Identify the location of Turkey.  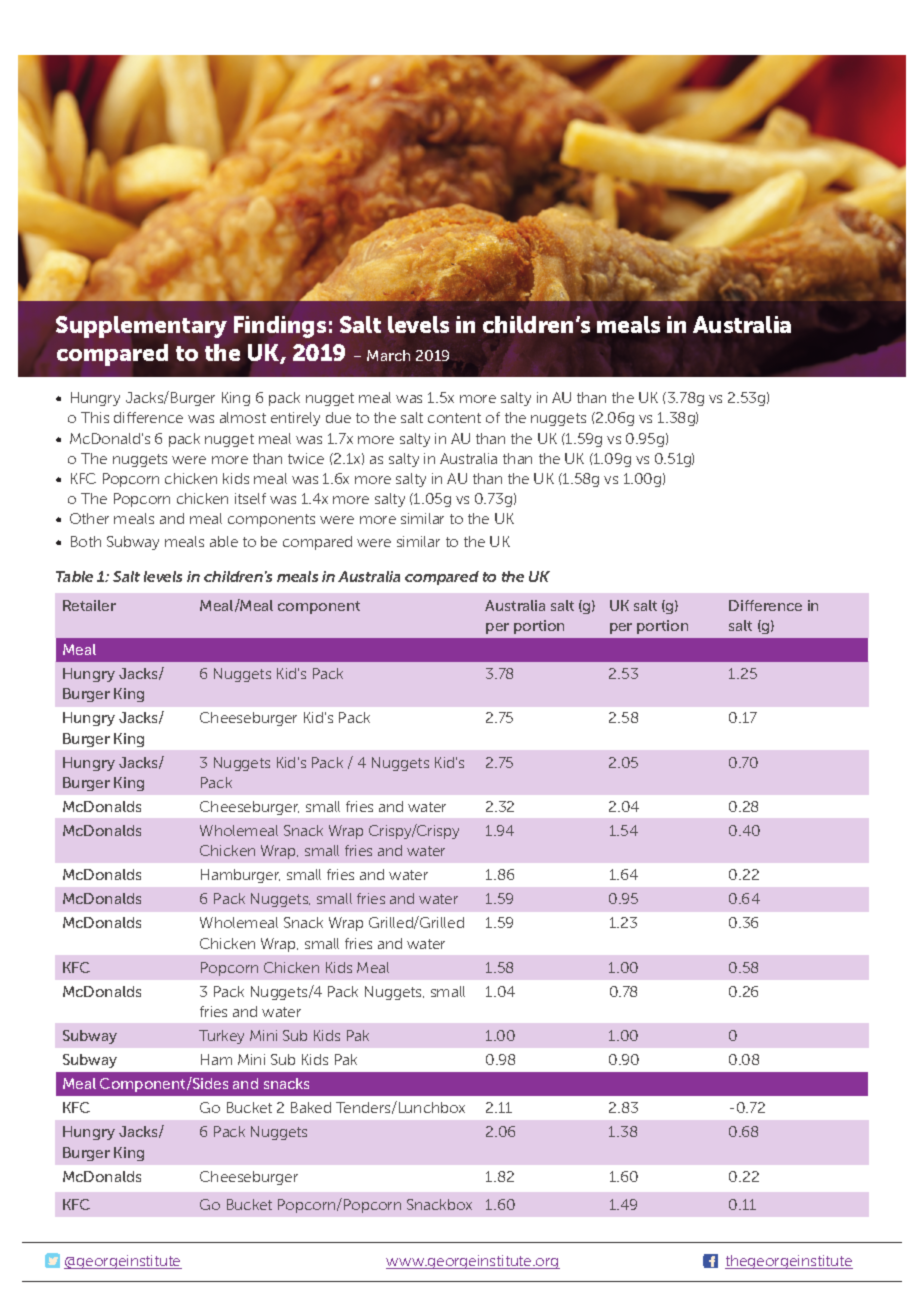
(221, 1037).
